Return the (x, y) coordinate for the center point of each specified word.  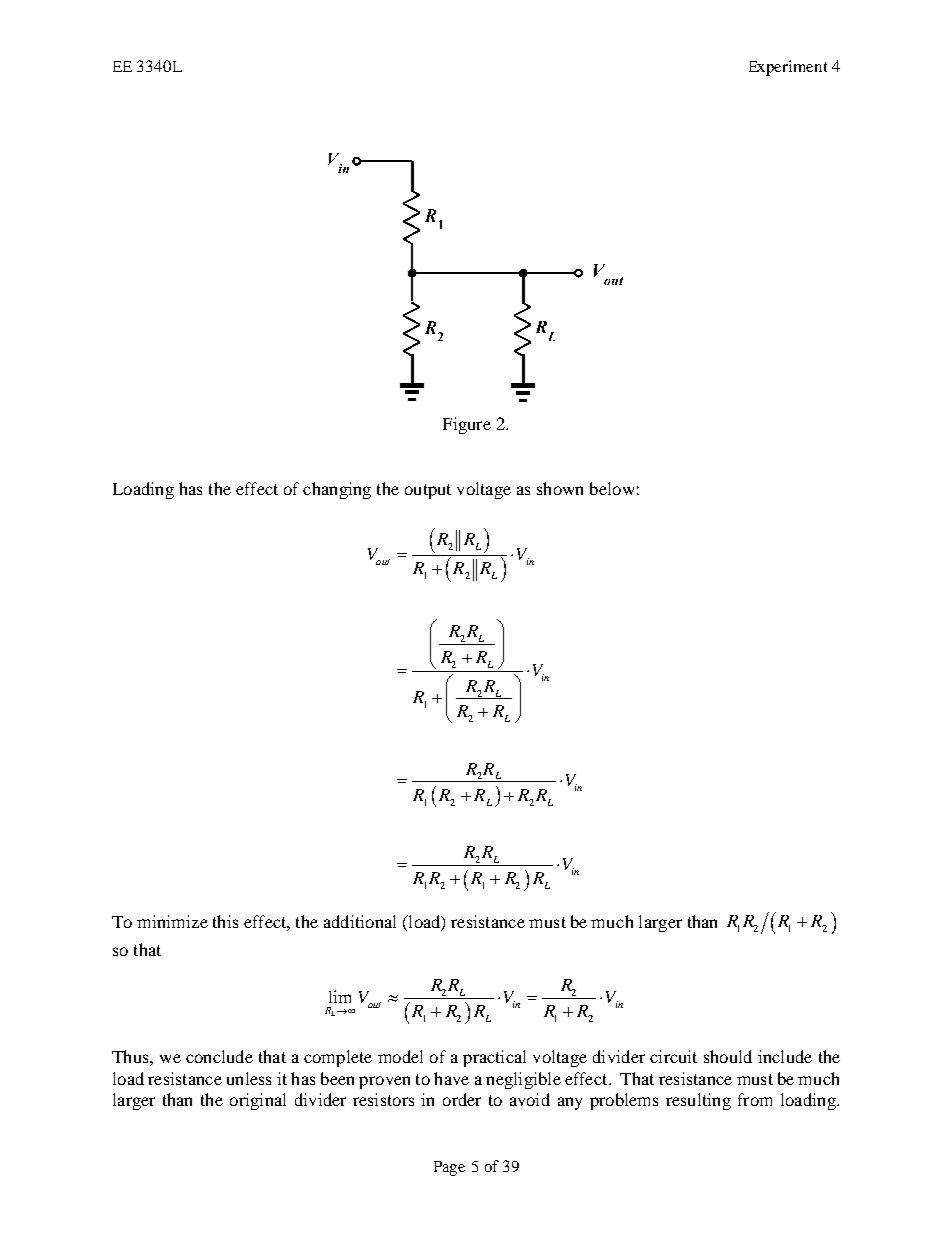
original (258, 1101)
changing (337, 490)
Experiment (788, 68)
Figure (467, 425)
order (462, 1099)
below (612, 488)
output (428, 491)
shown (560, 488)
